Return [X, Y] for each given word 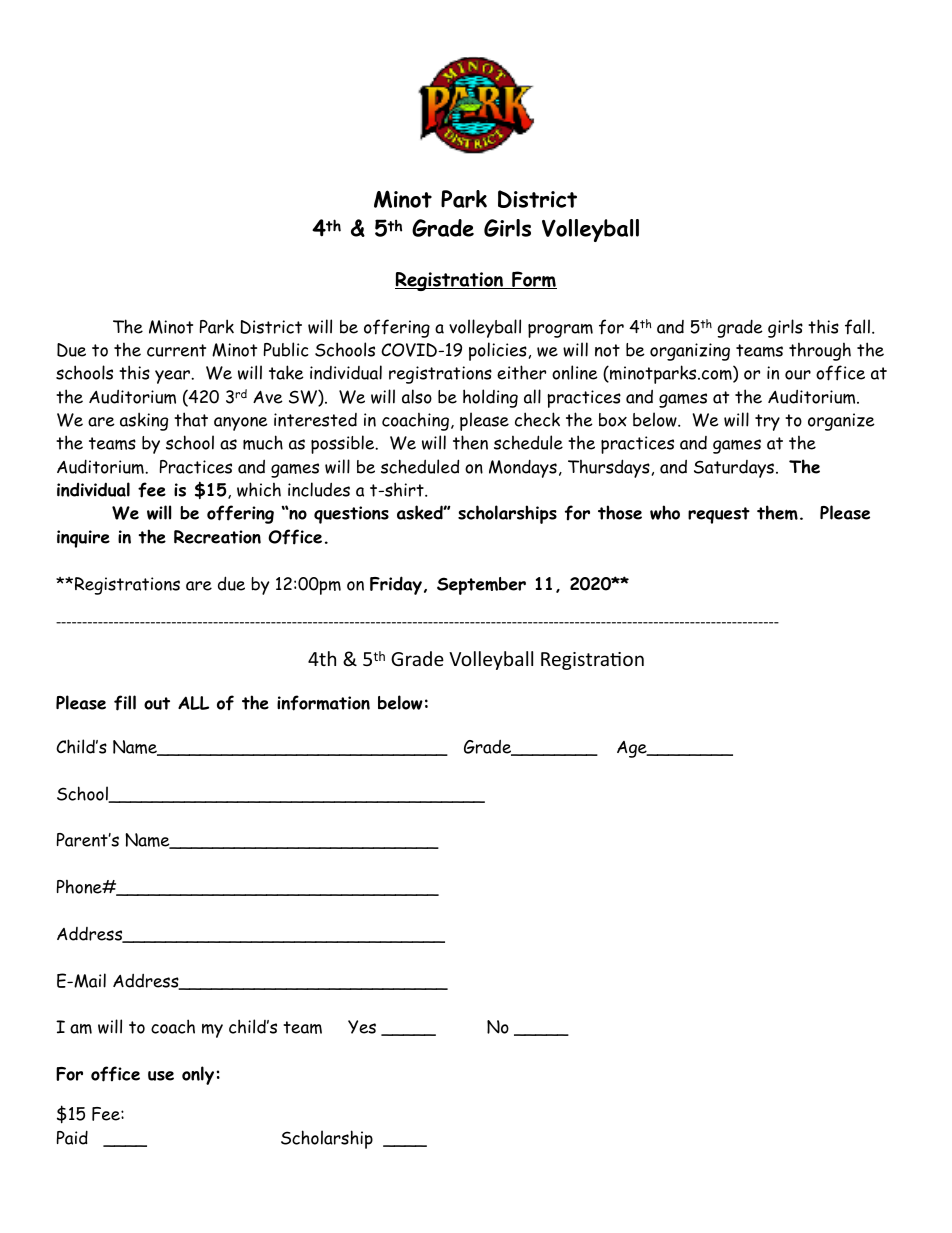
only [198, 1075]
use [161, 1076]
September [481, 586]
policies [498, 351]
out [157, 703]
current [176, 350]
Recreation [217, 537]
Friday [396, 585]
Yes [362, 1027]
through [820, 351]
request [719, 515]
